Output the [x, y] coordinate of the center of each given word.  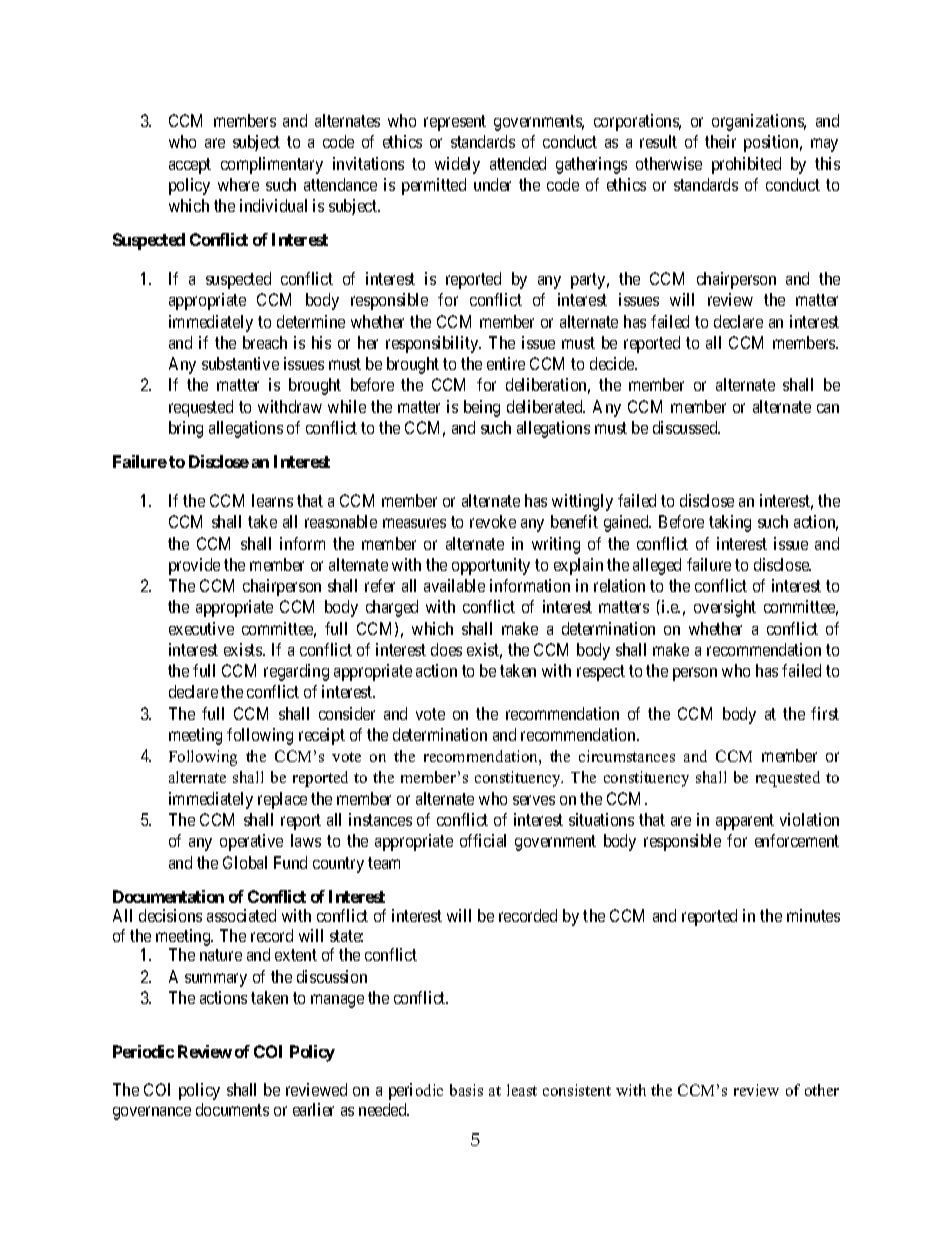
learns [272, 500]
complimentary [272, 165]
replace [282, 800]
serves [534, 800]
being [482, 408]
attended [518, 163]
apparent [745, 822]
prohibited [746, 165]
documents [232, 1109]
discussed [686, 427]
